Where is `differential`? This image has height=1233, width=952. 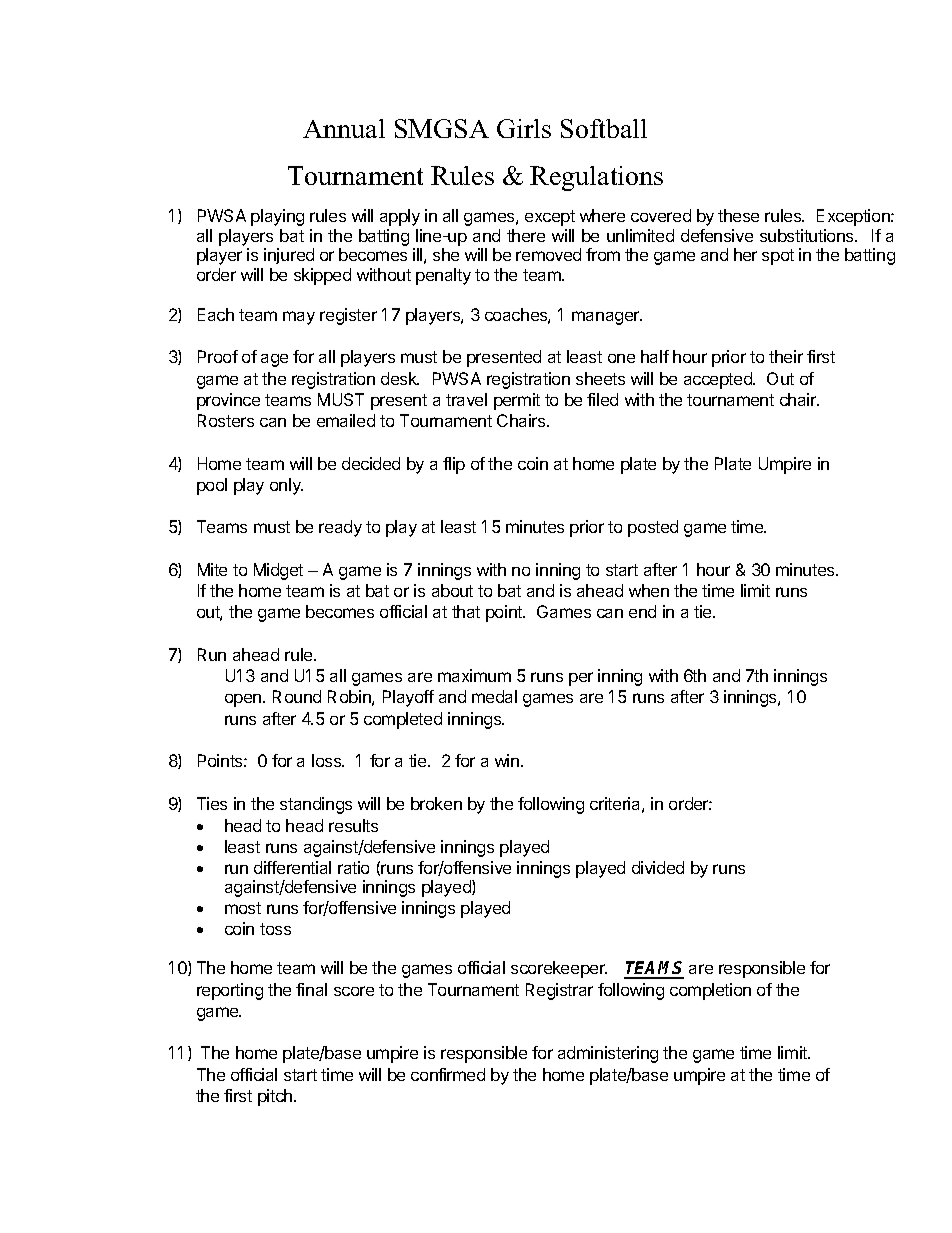 differential is located at coordinates (292, 867).
